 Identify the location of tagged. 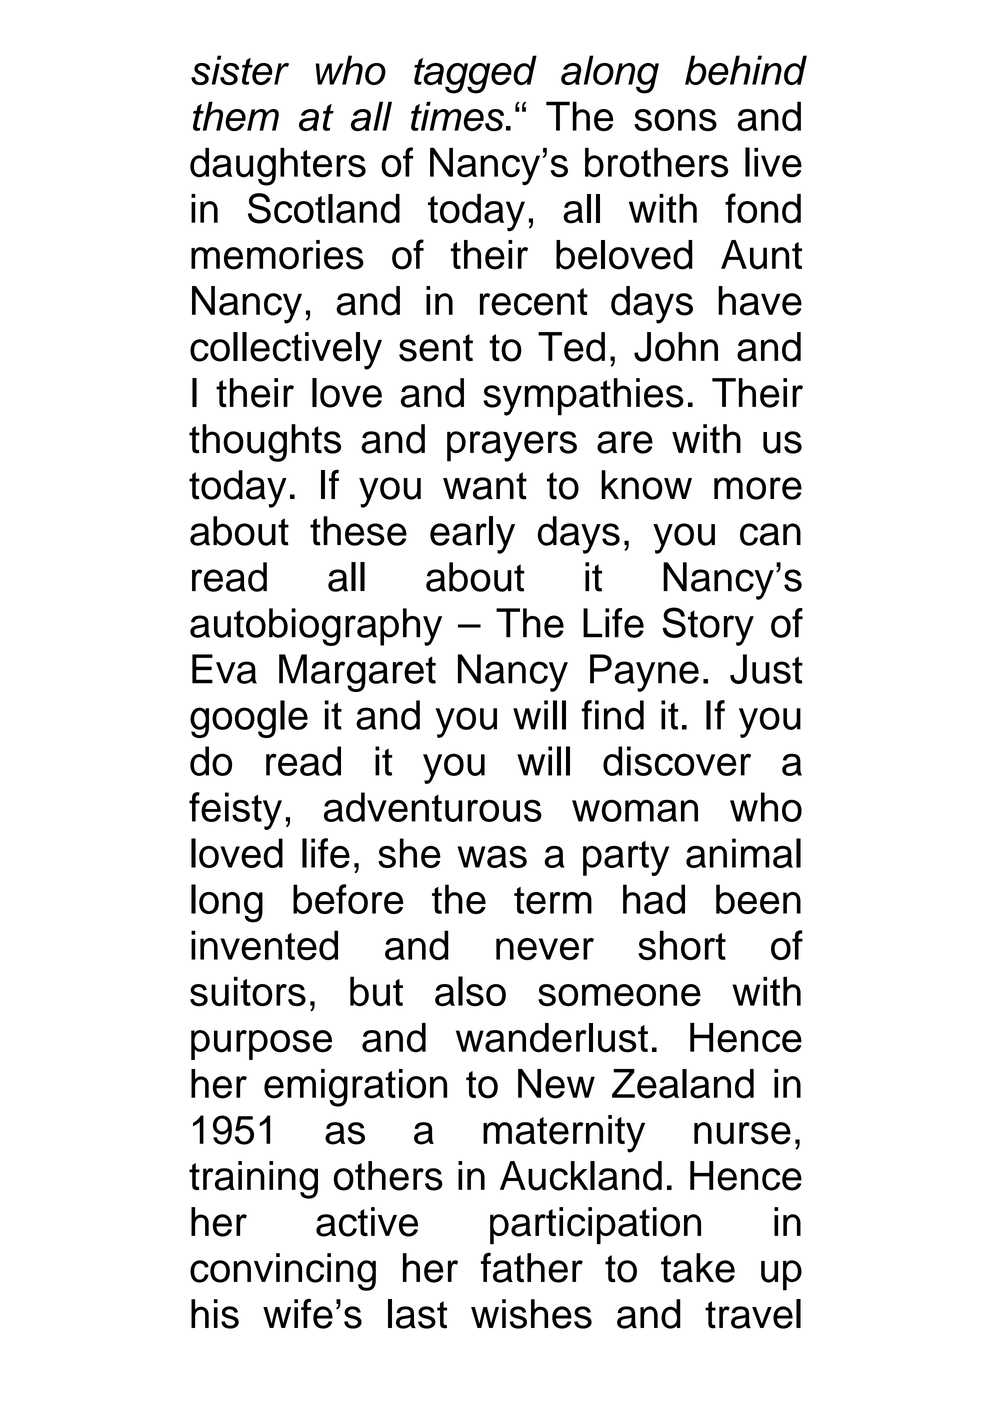
(475, 74).
